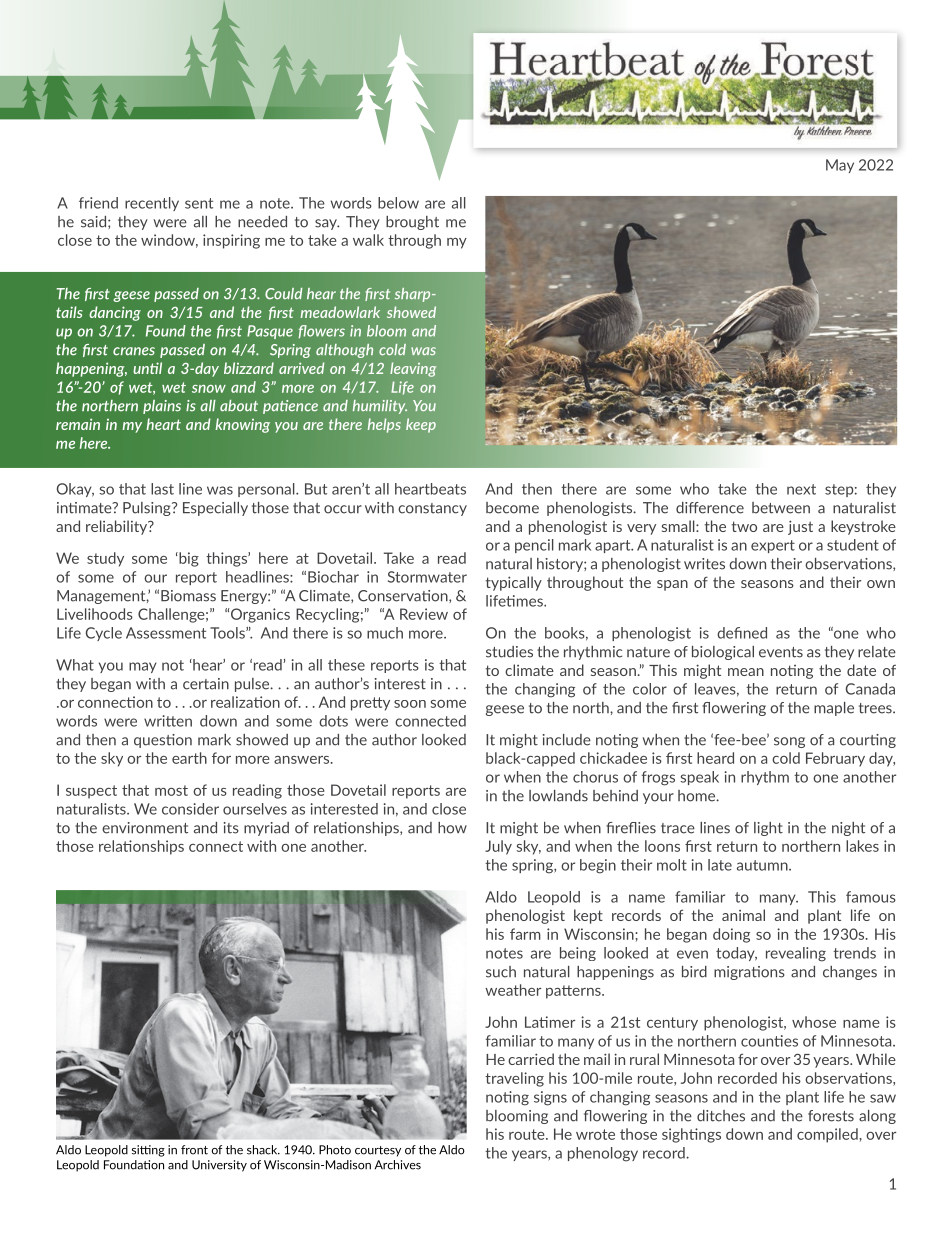  What do you see at coordinates (412, 223) in the image?
I see `brought` at bounding box center [412, 223].
